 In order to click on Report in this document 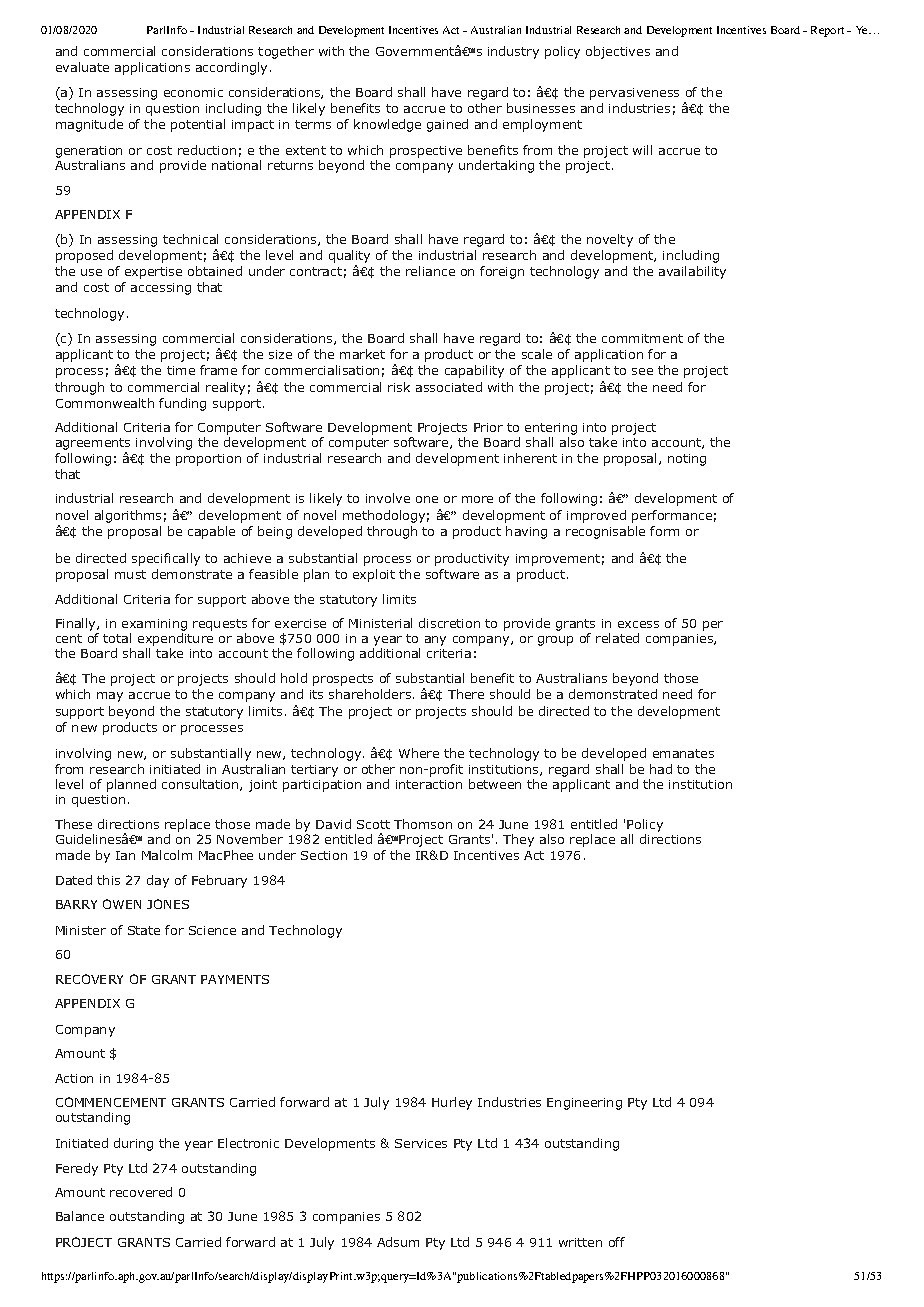, I will do `click(827, 31)`.
